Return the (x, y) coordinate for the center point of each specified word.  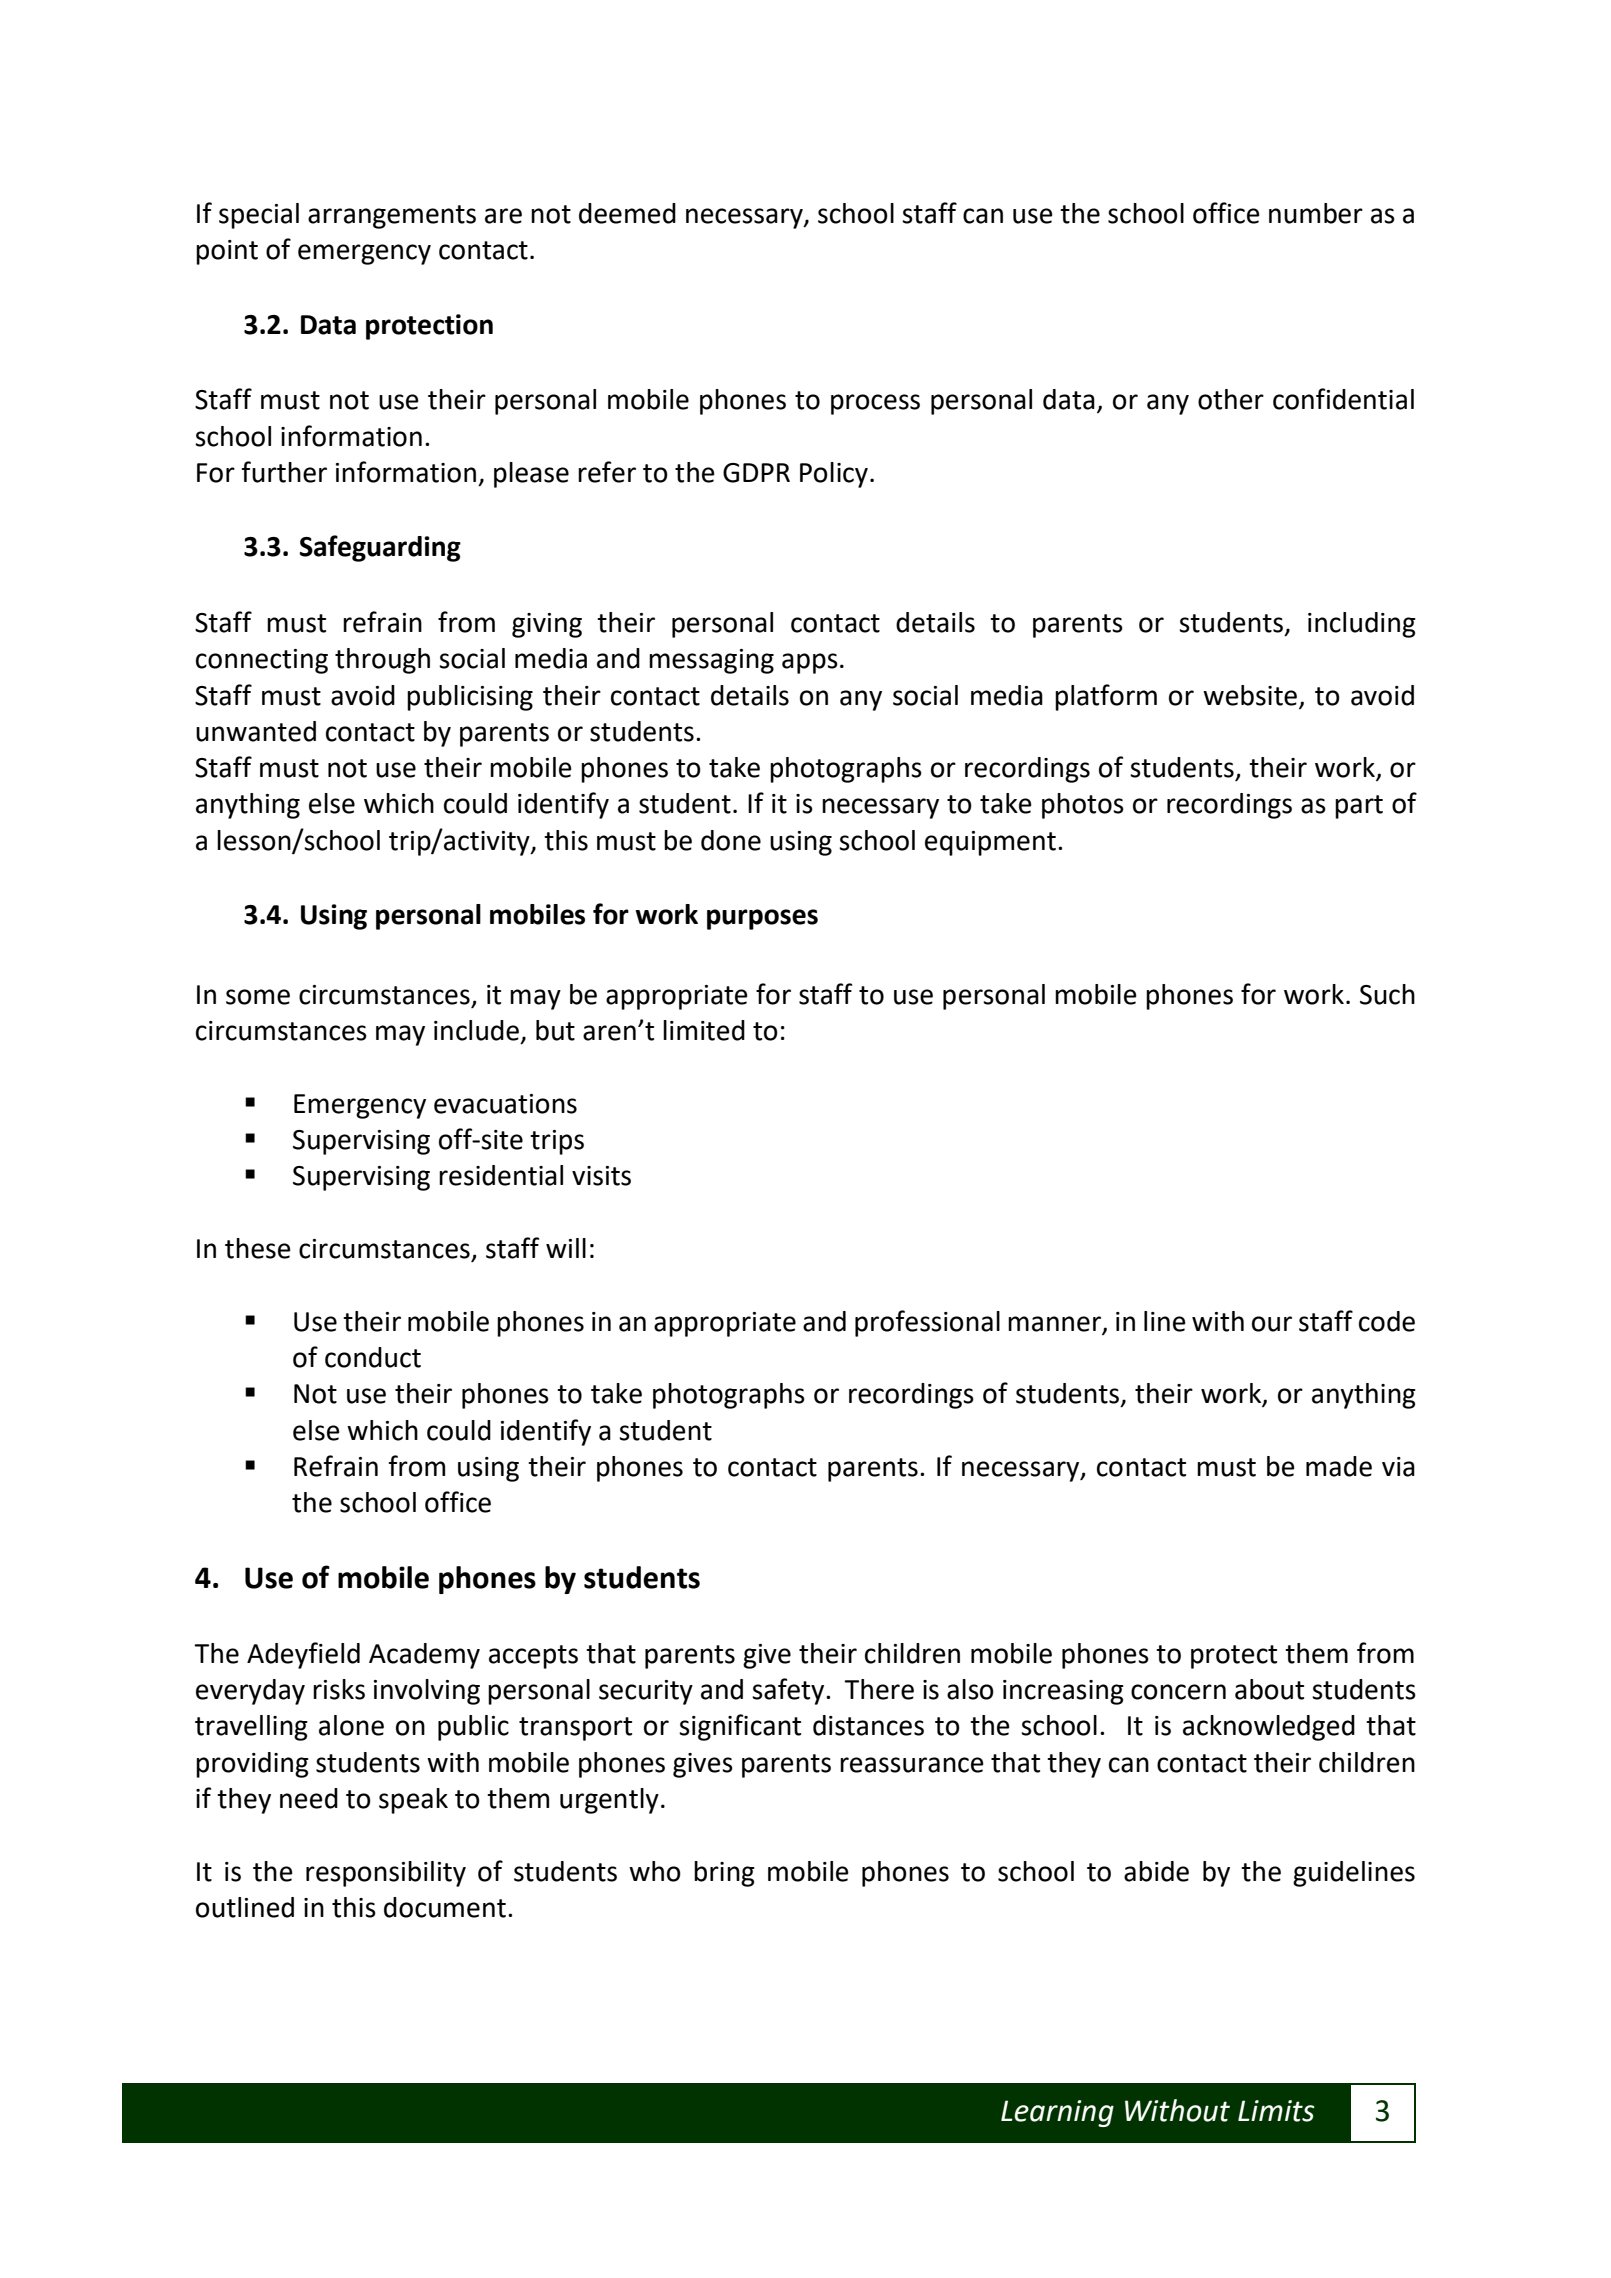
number (1316, 213)
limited (704, 1030)
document (445, 1907)
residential (501, 1175)
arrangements (392, 217)
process (875, 404)
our (1272, 1324)
